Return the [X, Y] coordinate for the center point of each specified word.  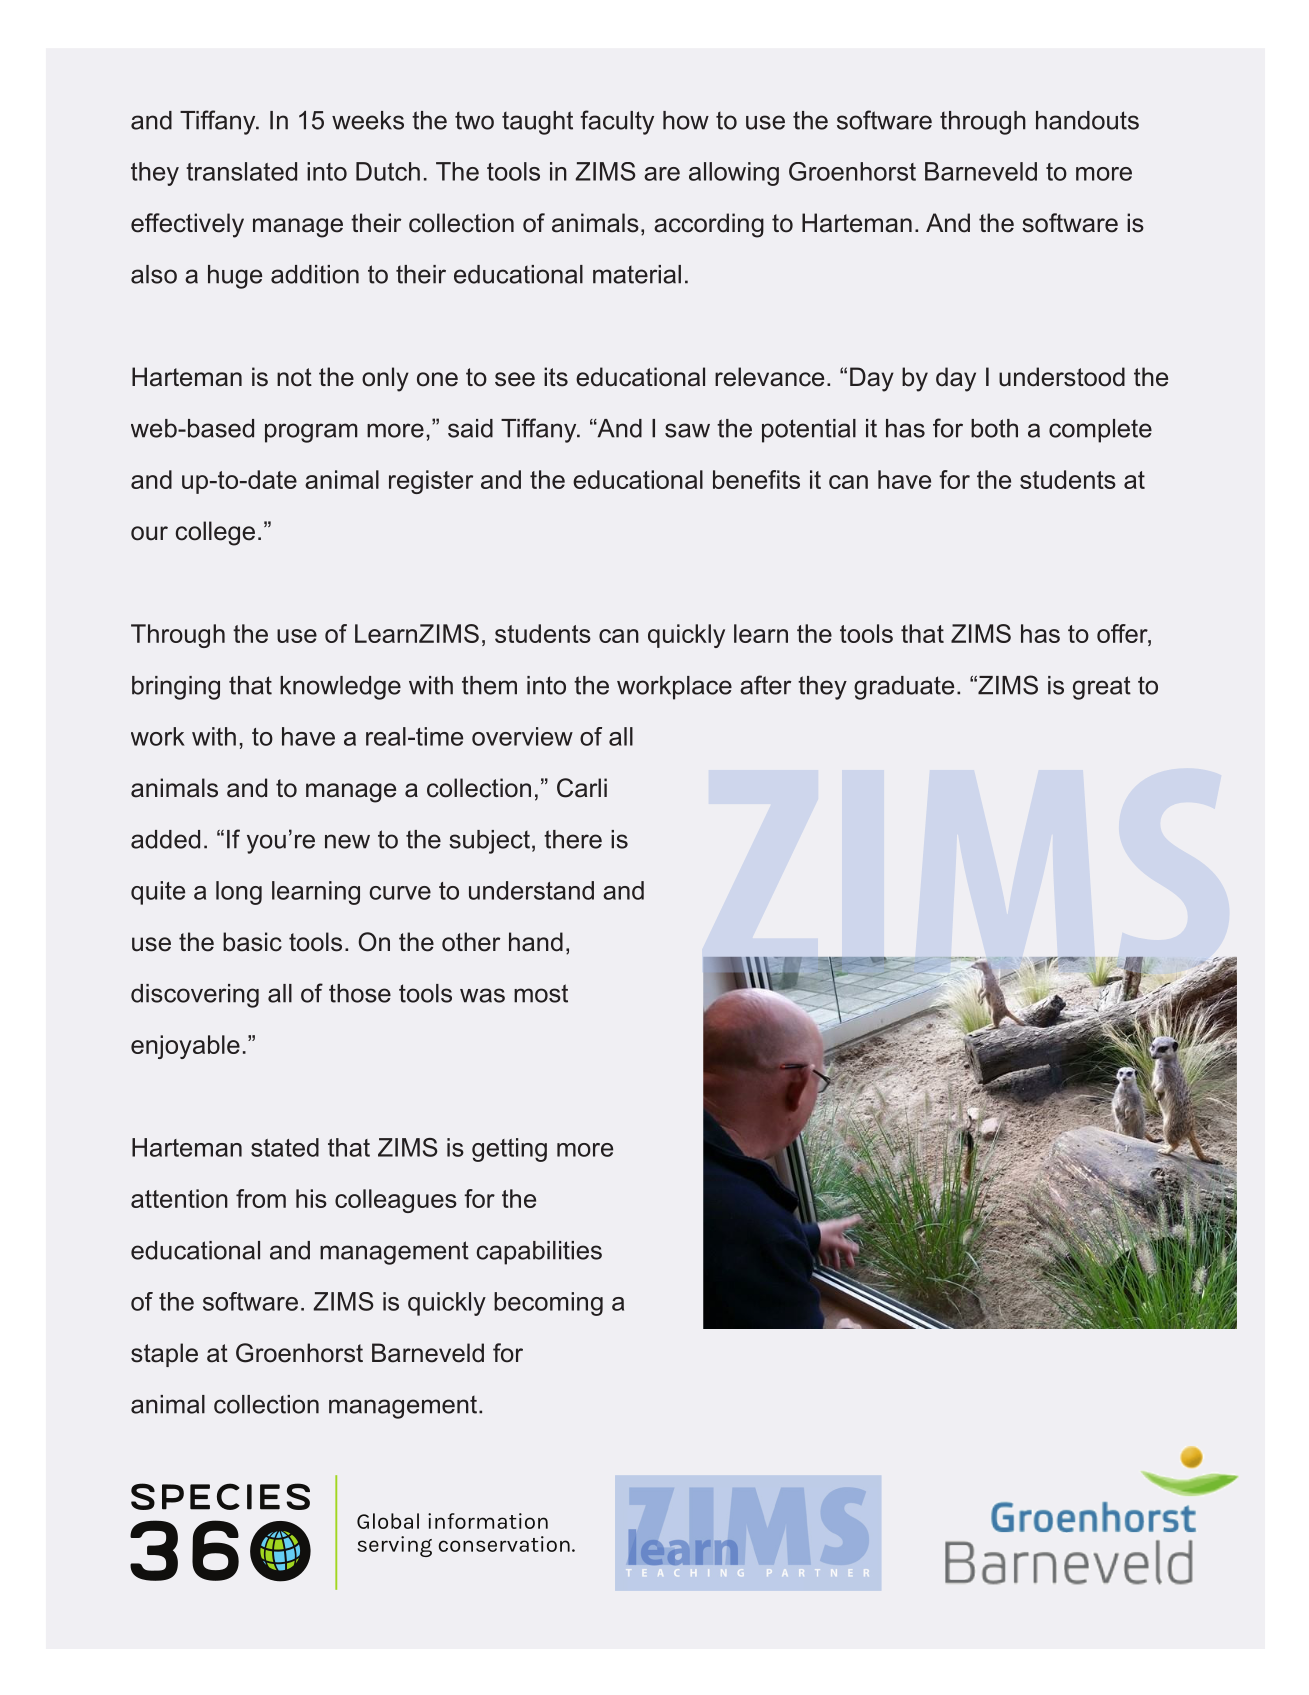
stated [285, 1147]
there [573, 839]
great [1102, 688]
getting [509, 1150]
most [541, 993]
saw [687, 430]
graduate [904, 688]
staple [164, 1355]
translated [241, 171]
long [239, 893]
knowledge [340, 688]
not [294, 377]
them [489, 685]
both [994, 428]
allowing [734, 174]
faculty [617, 122]
